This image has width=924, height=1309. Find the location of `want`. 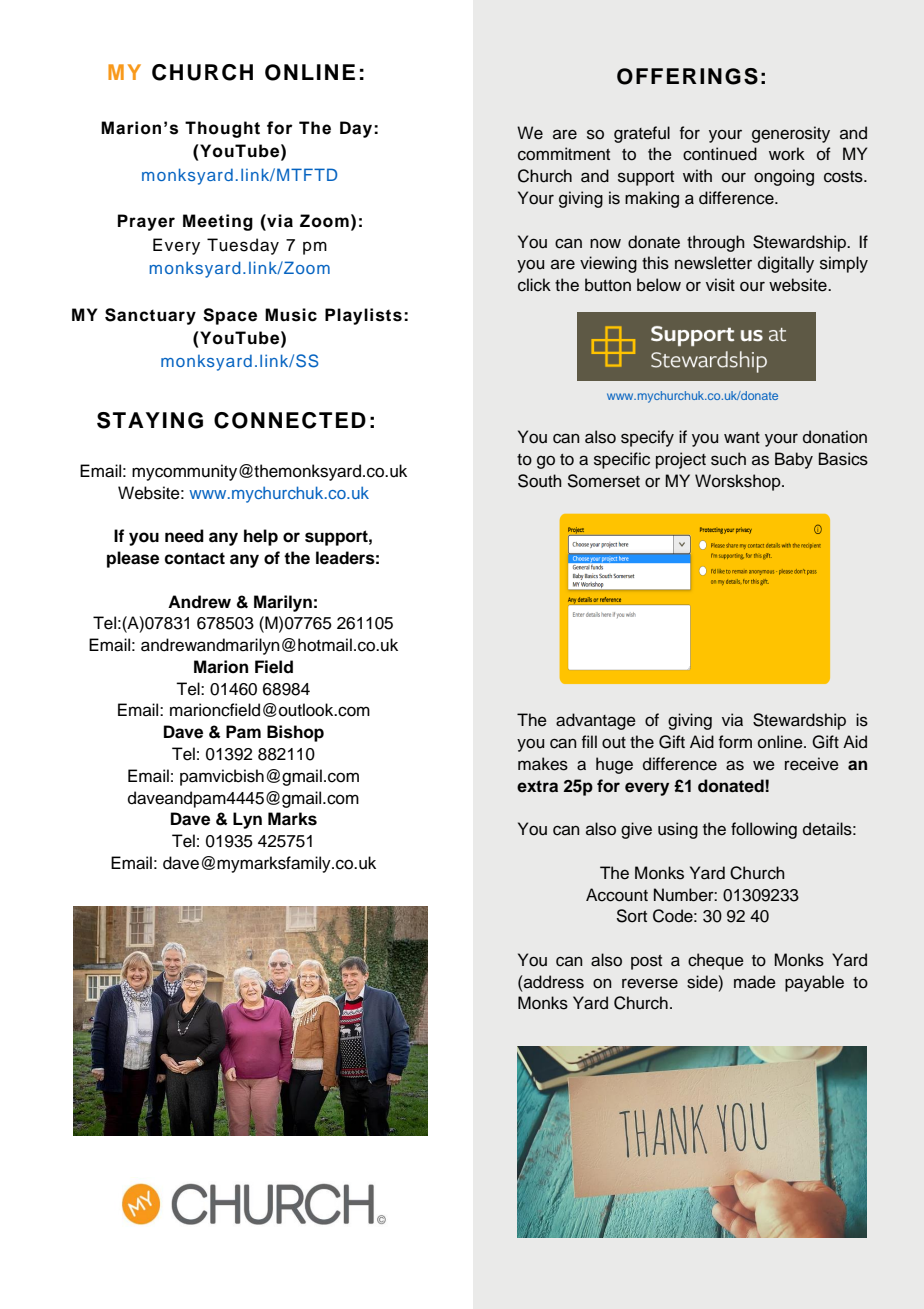

want is located at coordinates (742, 438).
